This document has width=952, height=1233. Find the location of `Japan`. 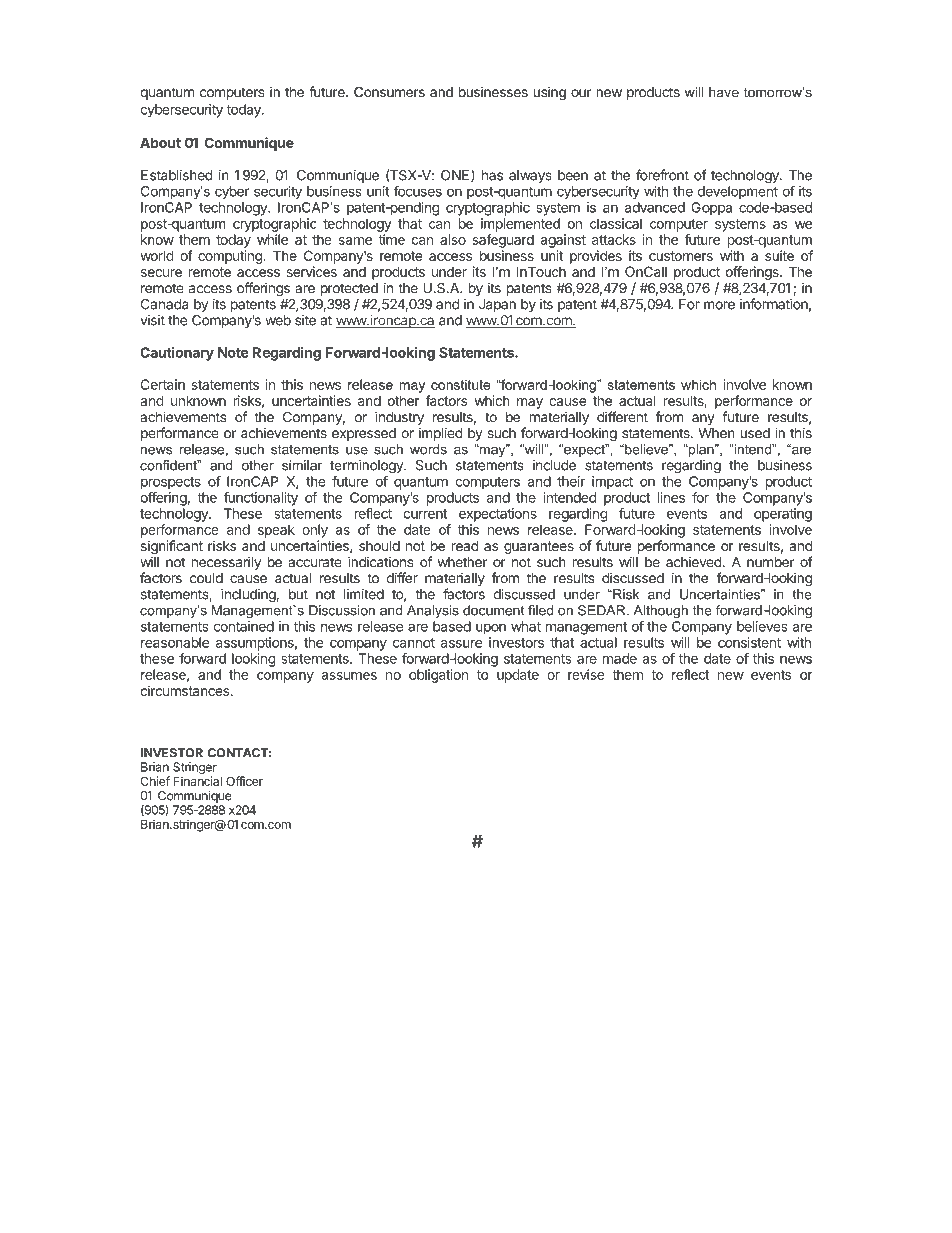

Japan is located at coordinates (497, 305).
